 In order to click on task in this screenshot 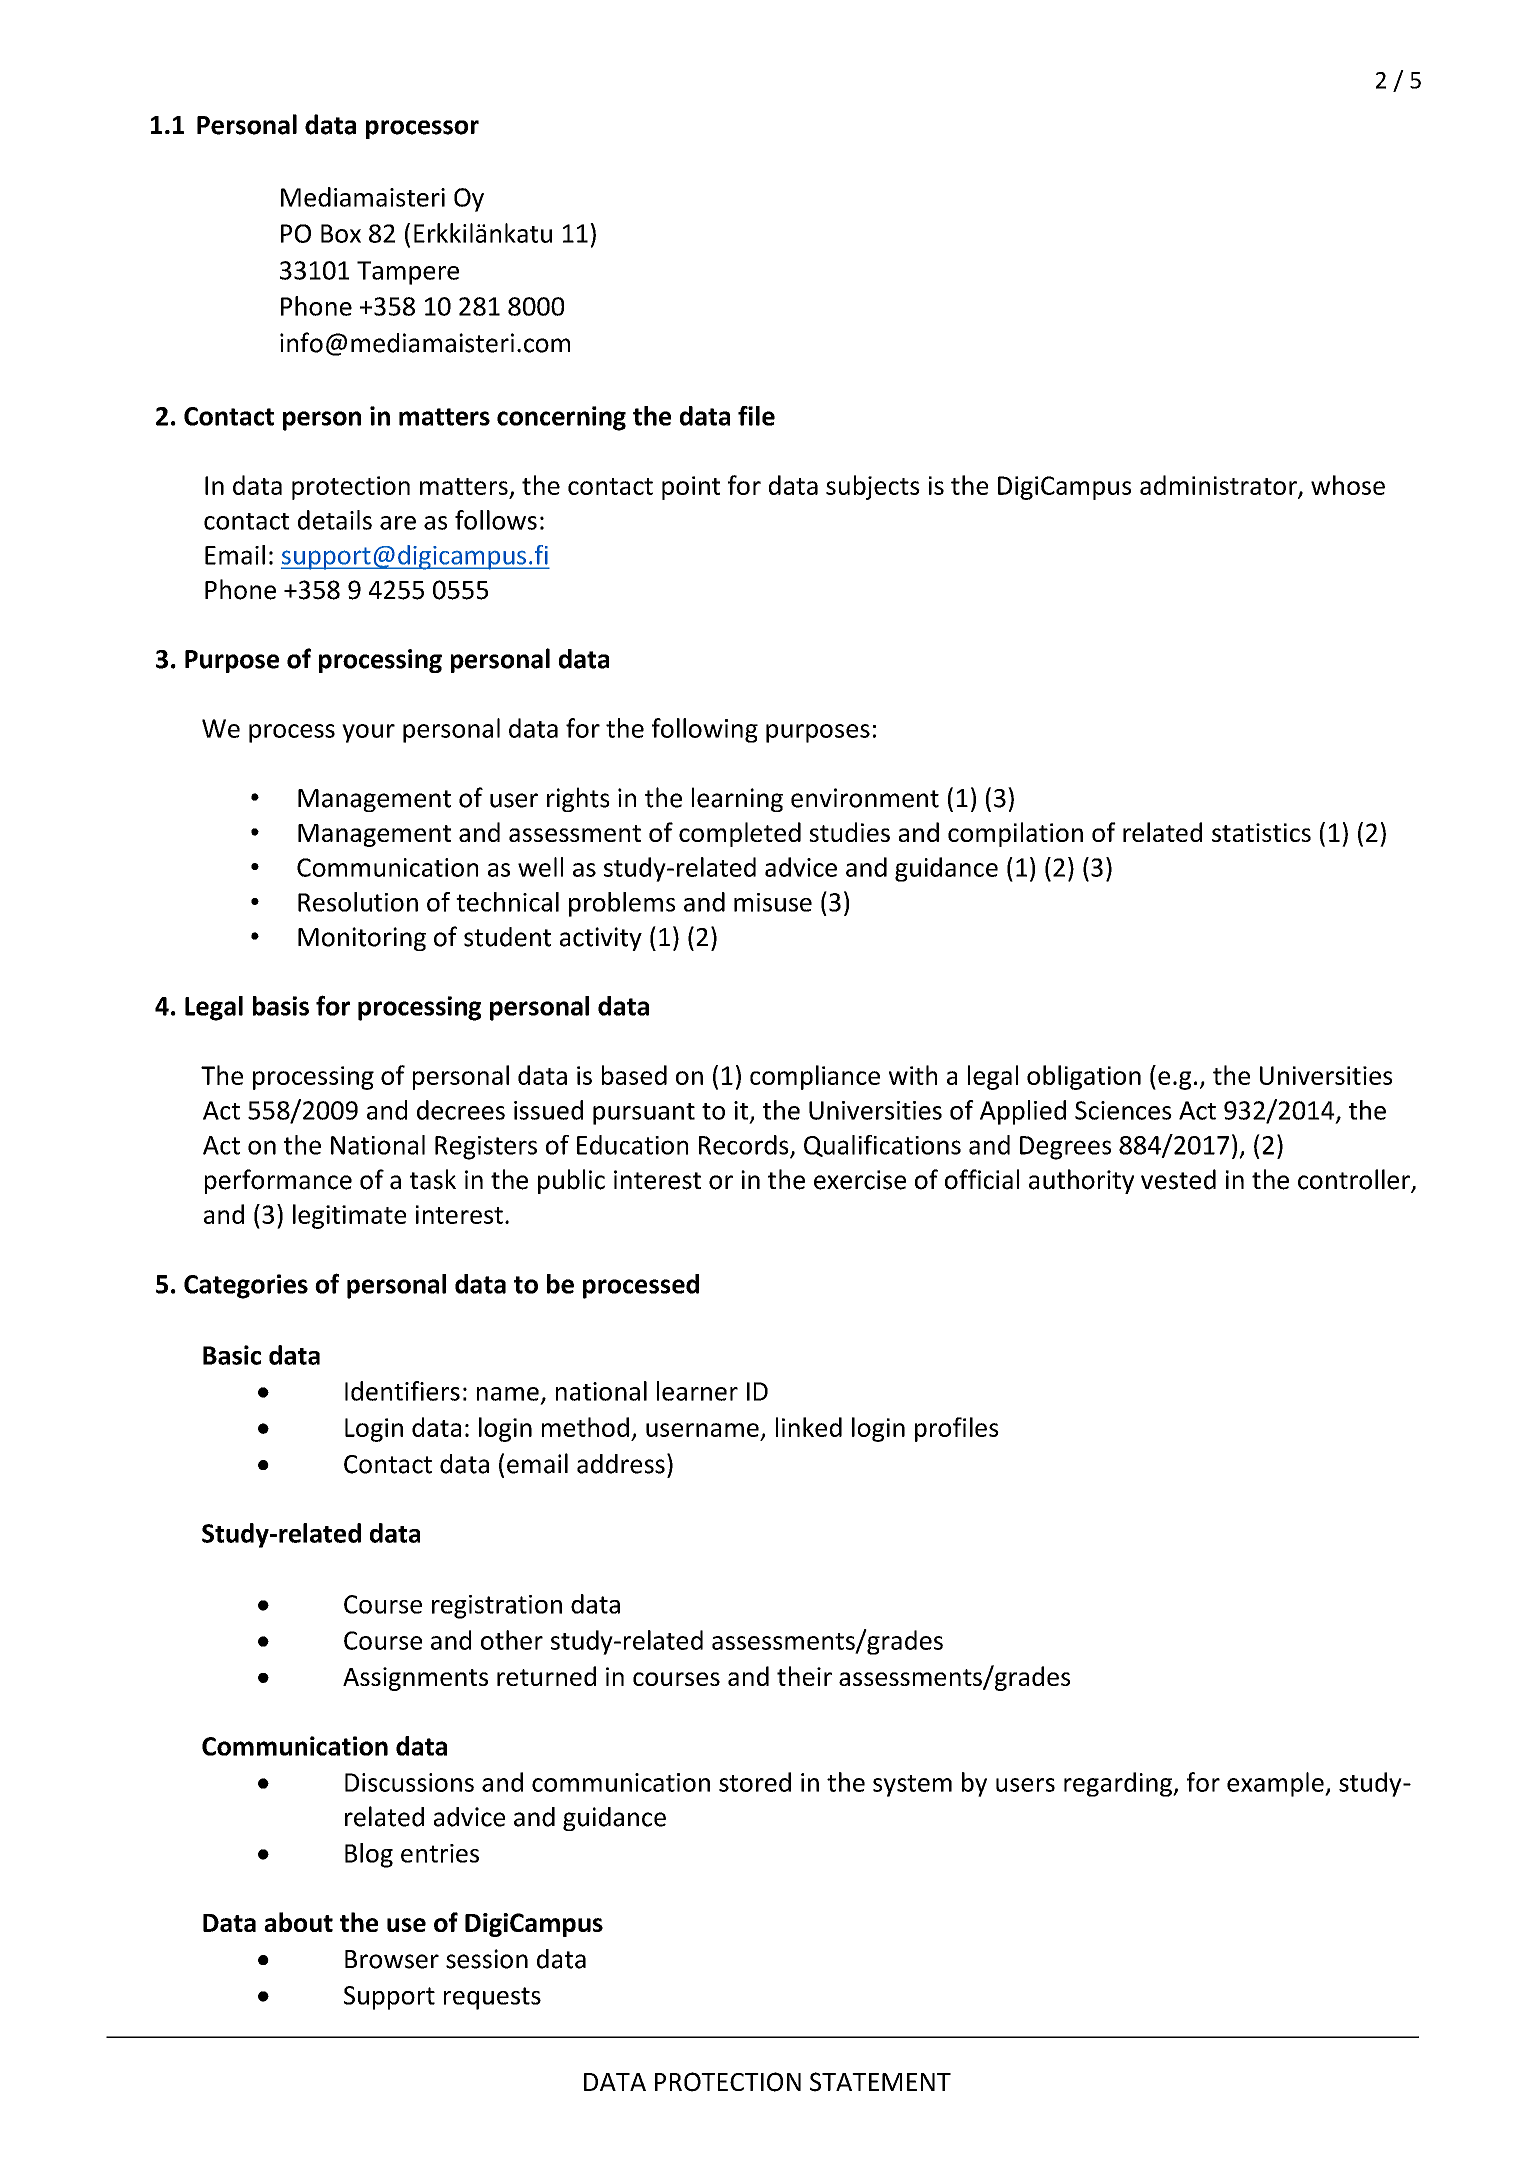, I will do `click(433, 1179)`.
